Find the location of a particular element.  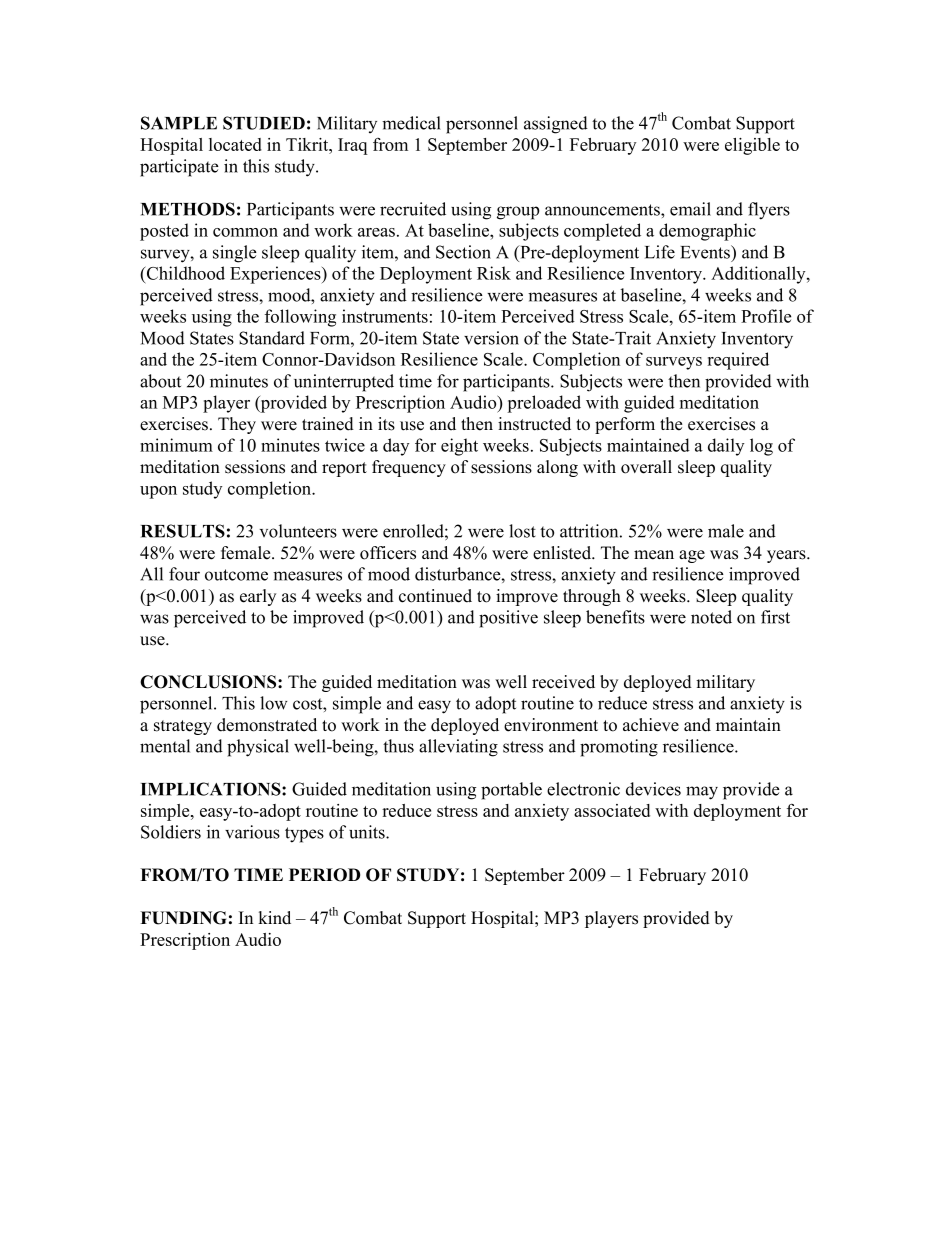

units is located at coordinates (368, 832).
